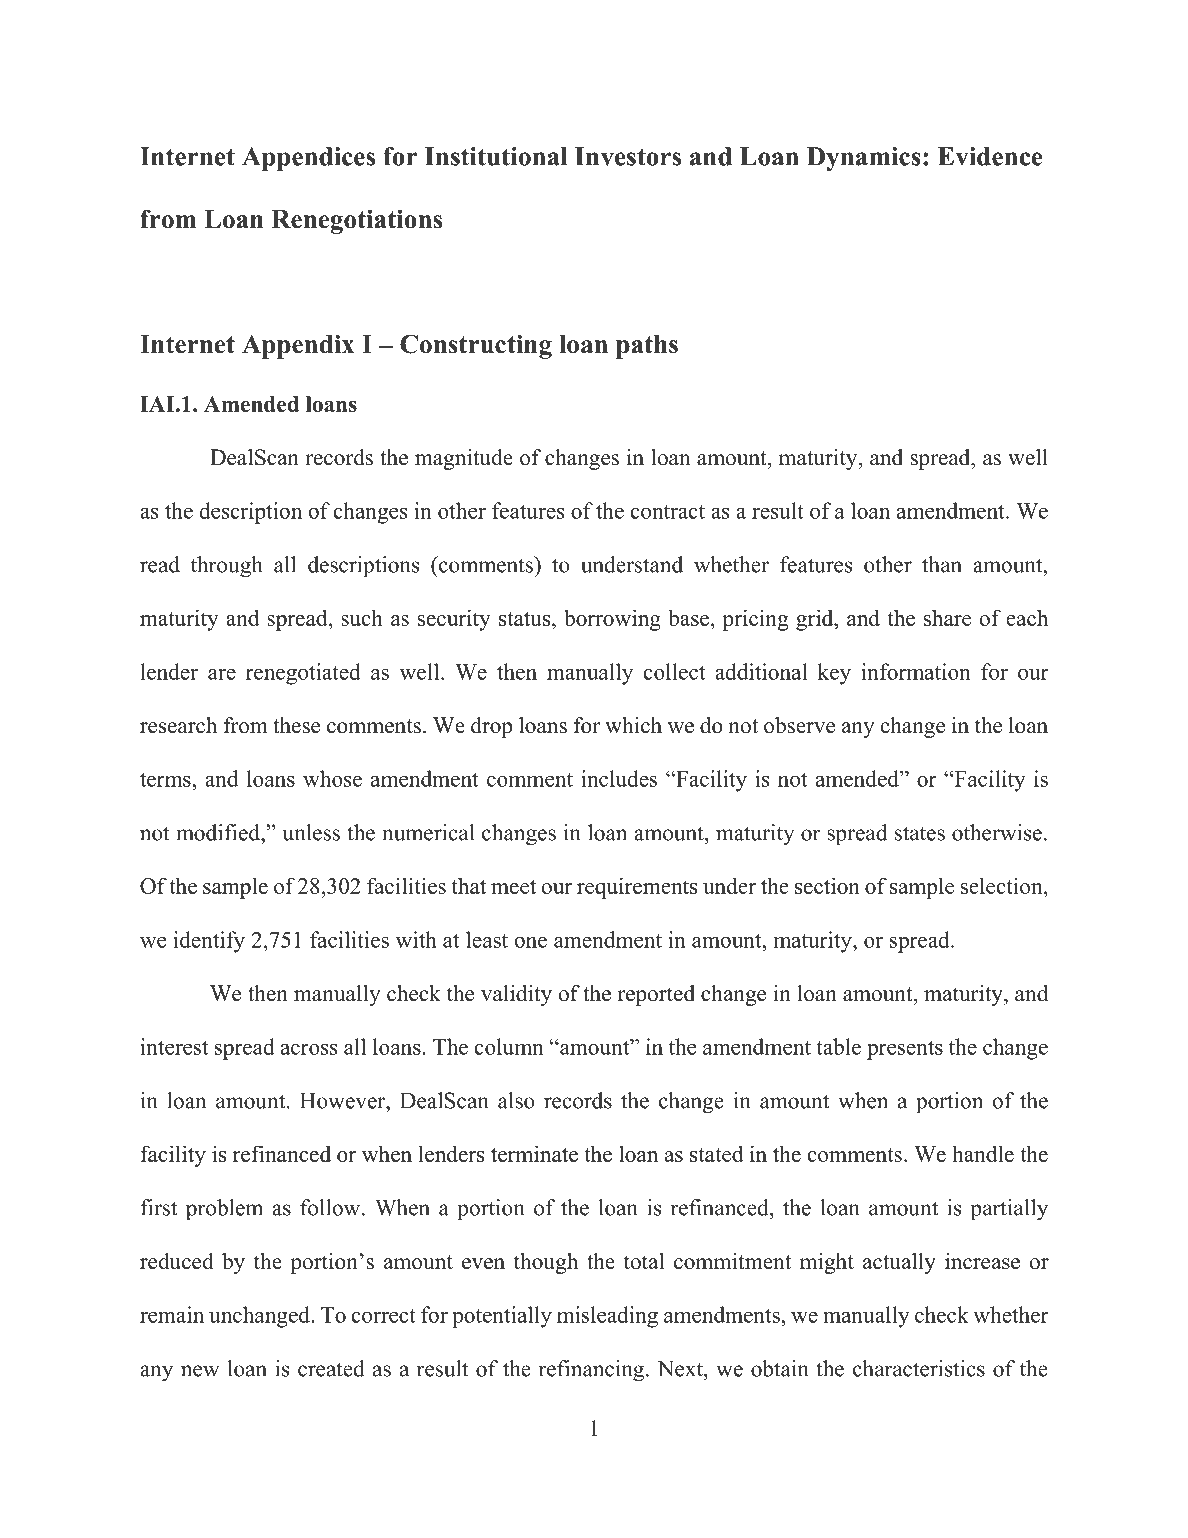  What do you see at coordinates (619, 778) in the image?
I see `includes` at bounding box center [619, 778].
